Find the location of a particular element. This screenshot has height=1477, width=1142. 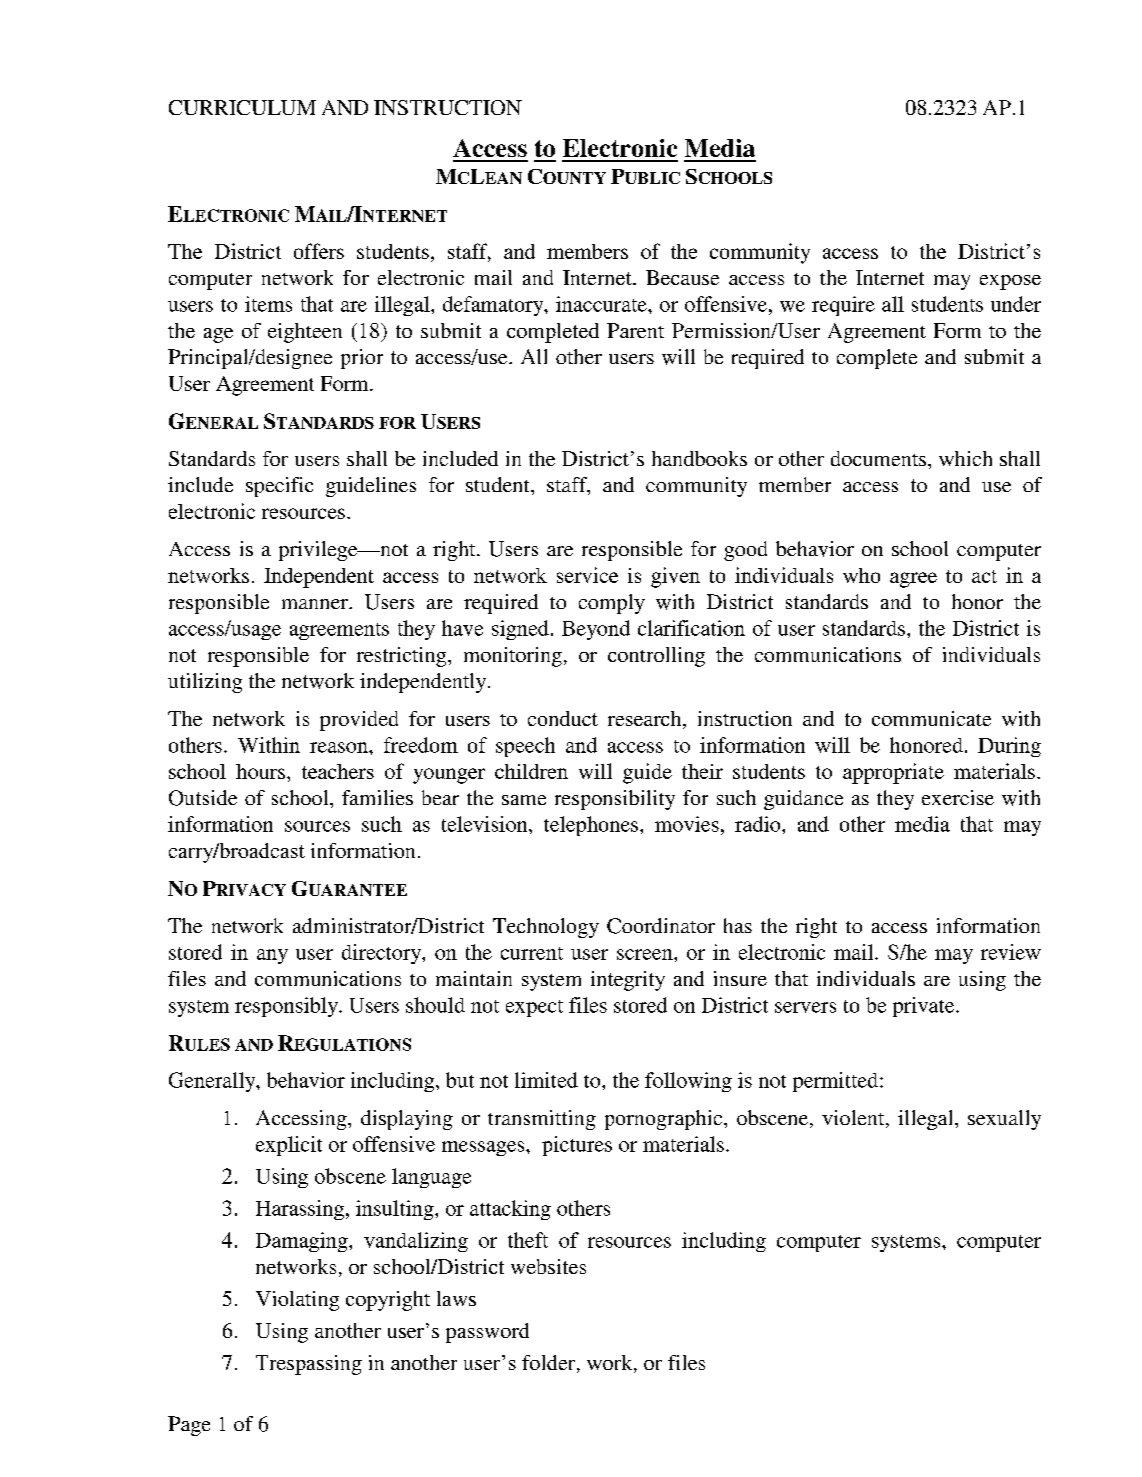

integrity is located at coordinates (628, 981).
